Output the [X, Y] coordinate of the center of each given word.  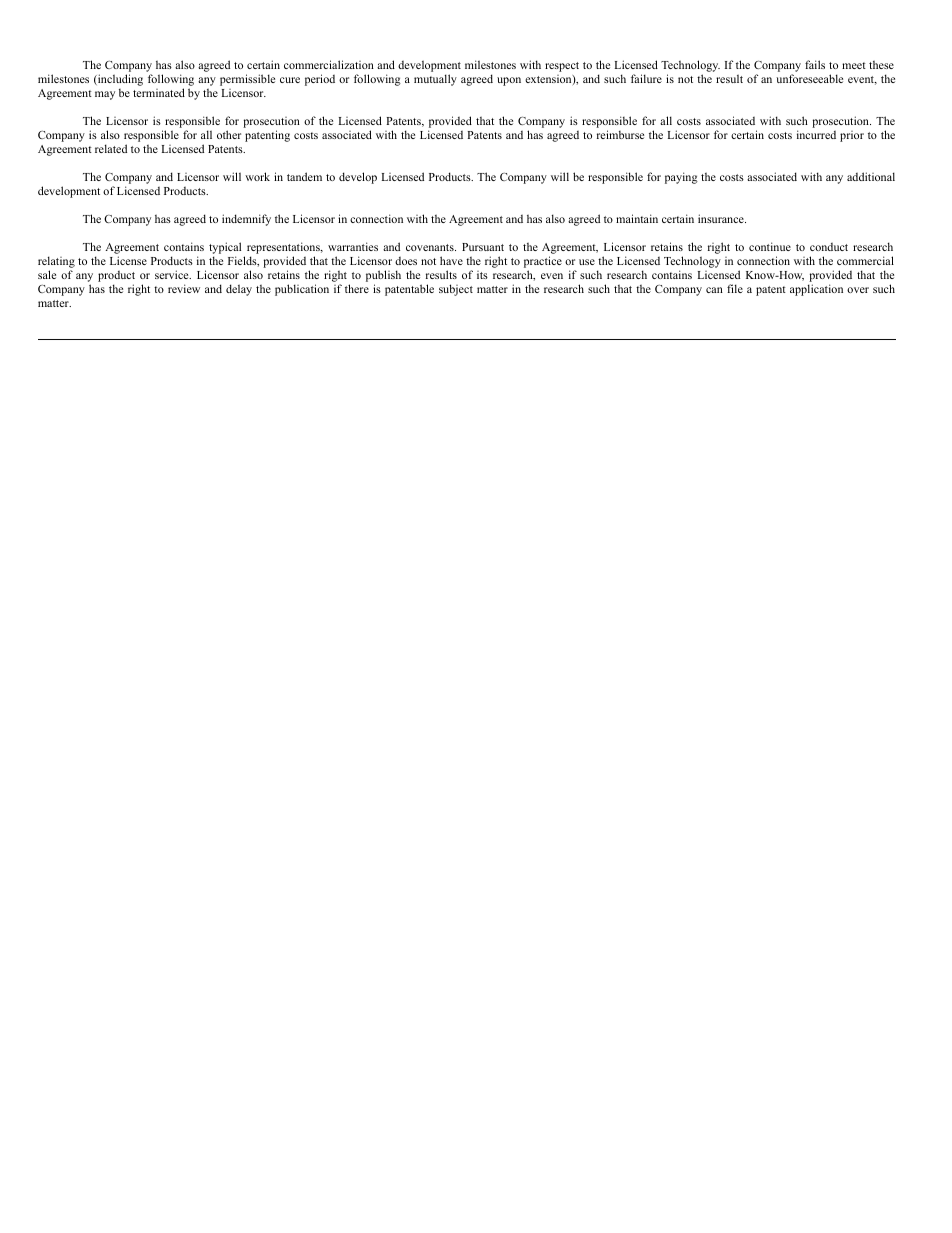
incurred [816, 134]
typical [225, 249]
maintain [637, 218]
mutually [435, 80]
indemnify [246, 220]
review [184, 288]
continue [770, 246]
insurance [722, 218]
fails [815, 64]
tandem [304, 176]
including [119, 80]
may [105, 95]
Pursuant [483, 247]
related [111, 148]
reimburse [620, 134]
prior [852, 136]
